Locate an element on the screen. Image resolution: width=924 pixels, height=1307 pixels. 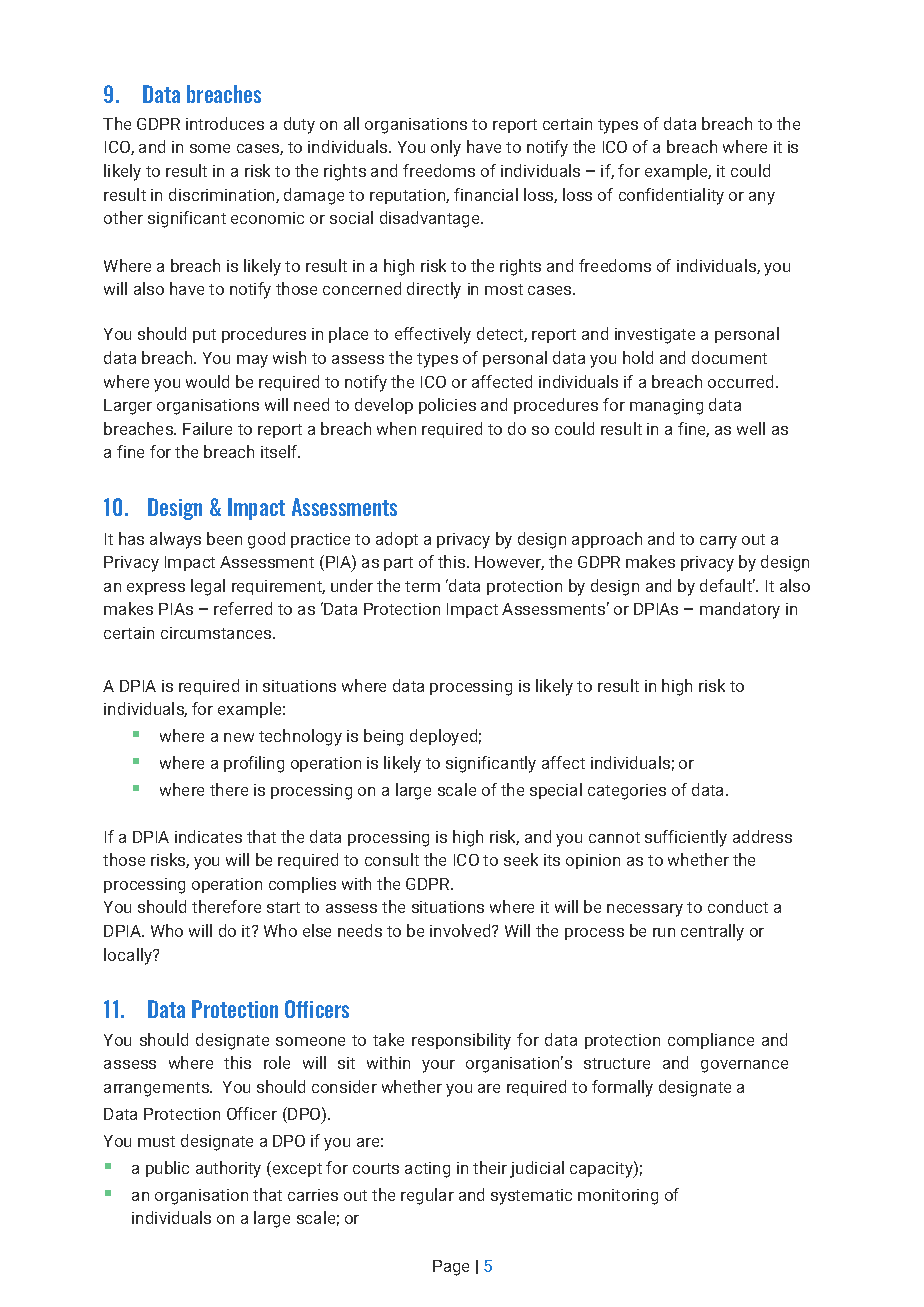
run is located at coordinates (664, 932).
